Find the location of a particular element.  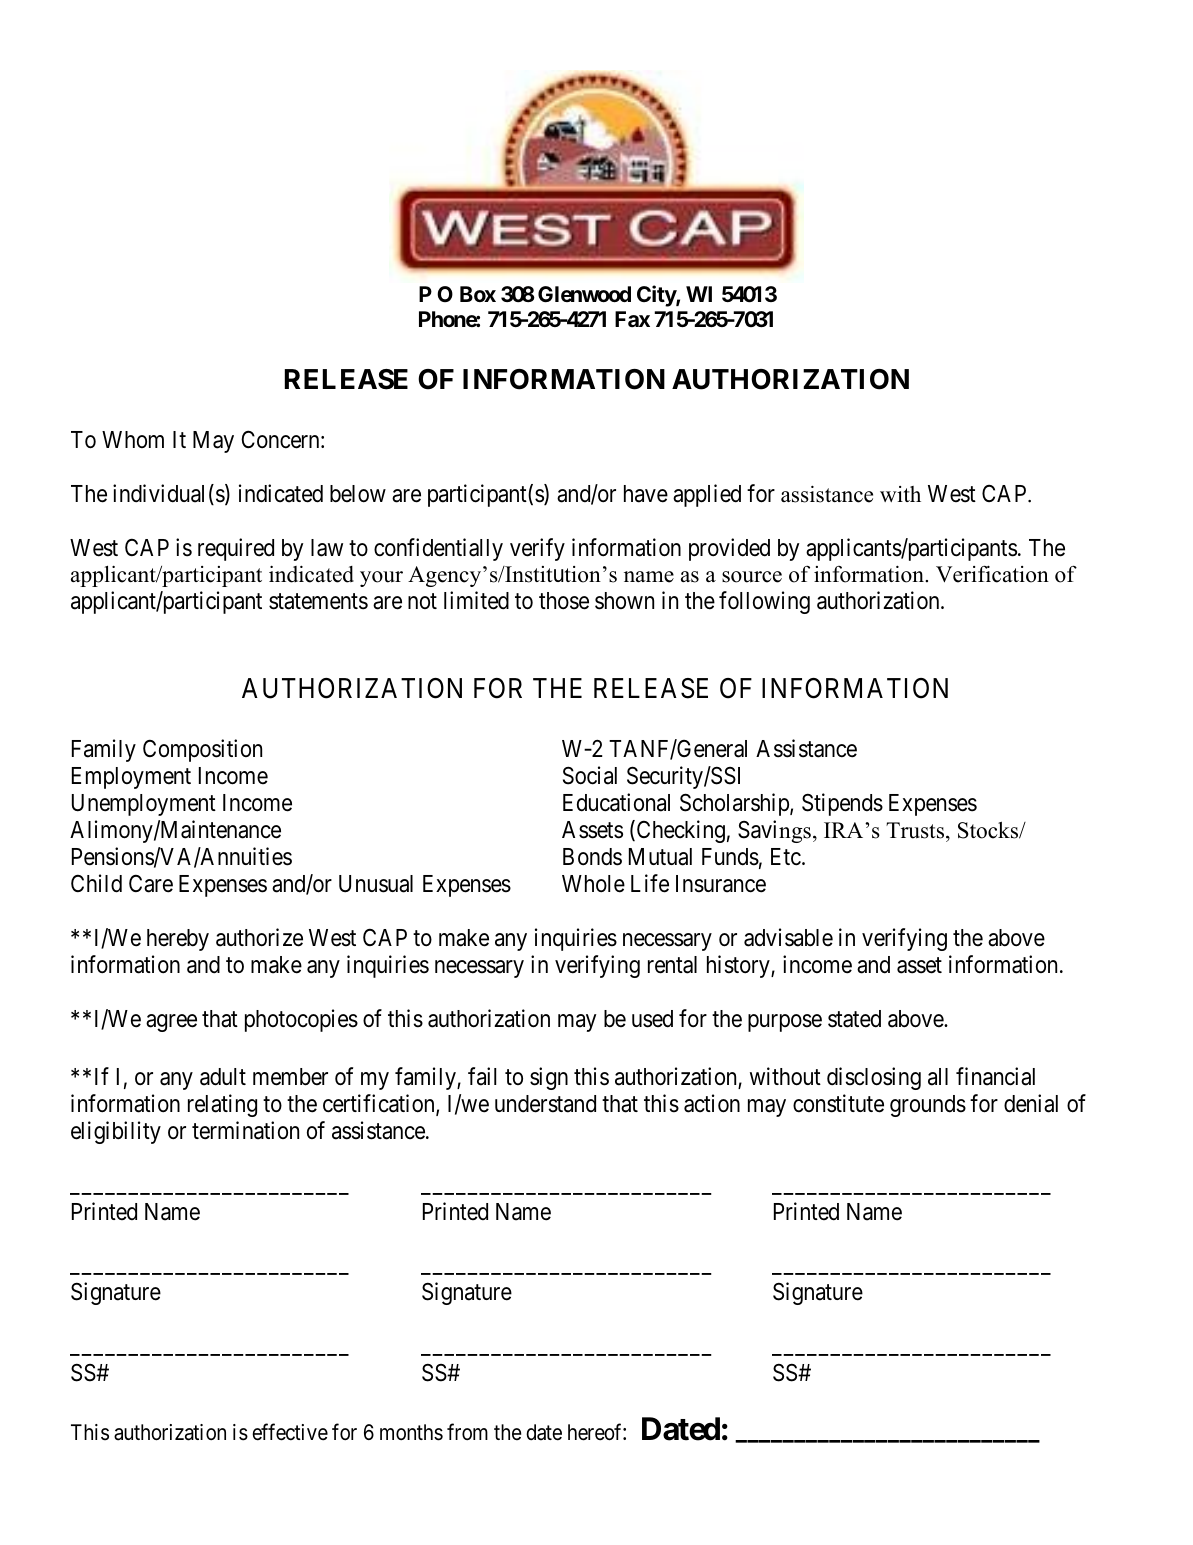

Fax is located at coordinates (632, 319).
